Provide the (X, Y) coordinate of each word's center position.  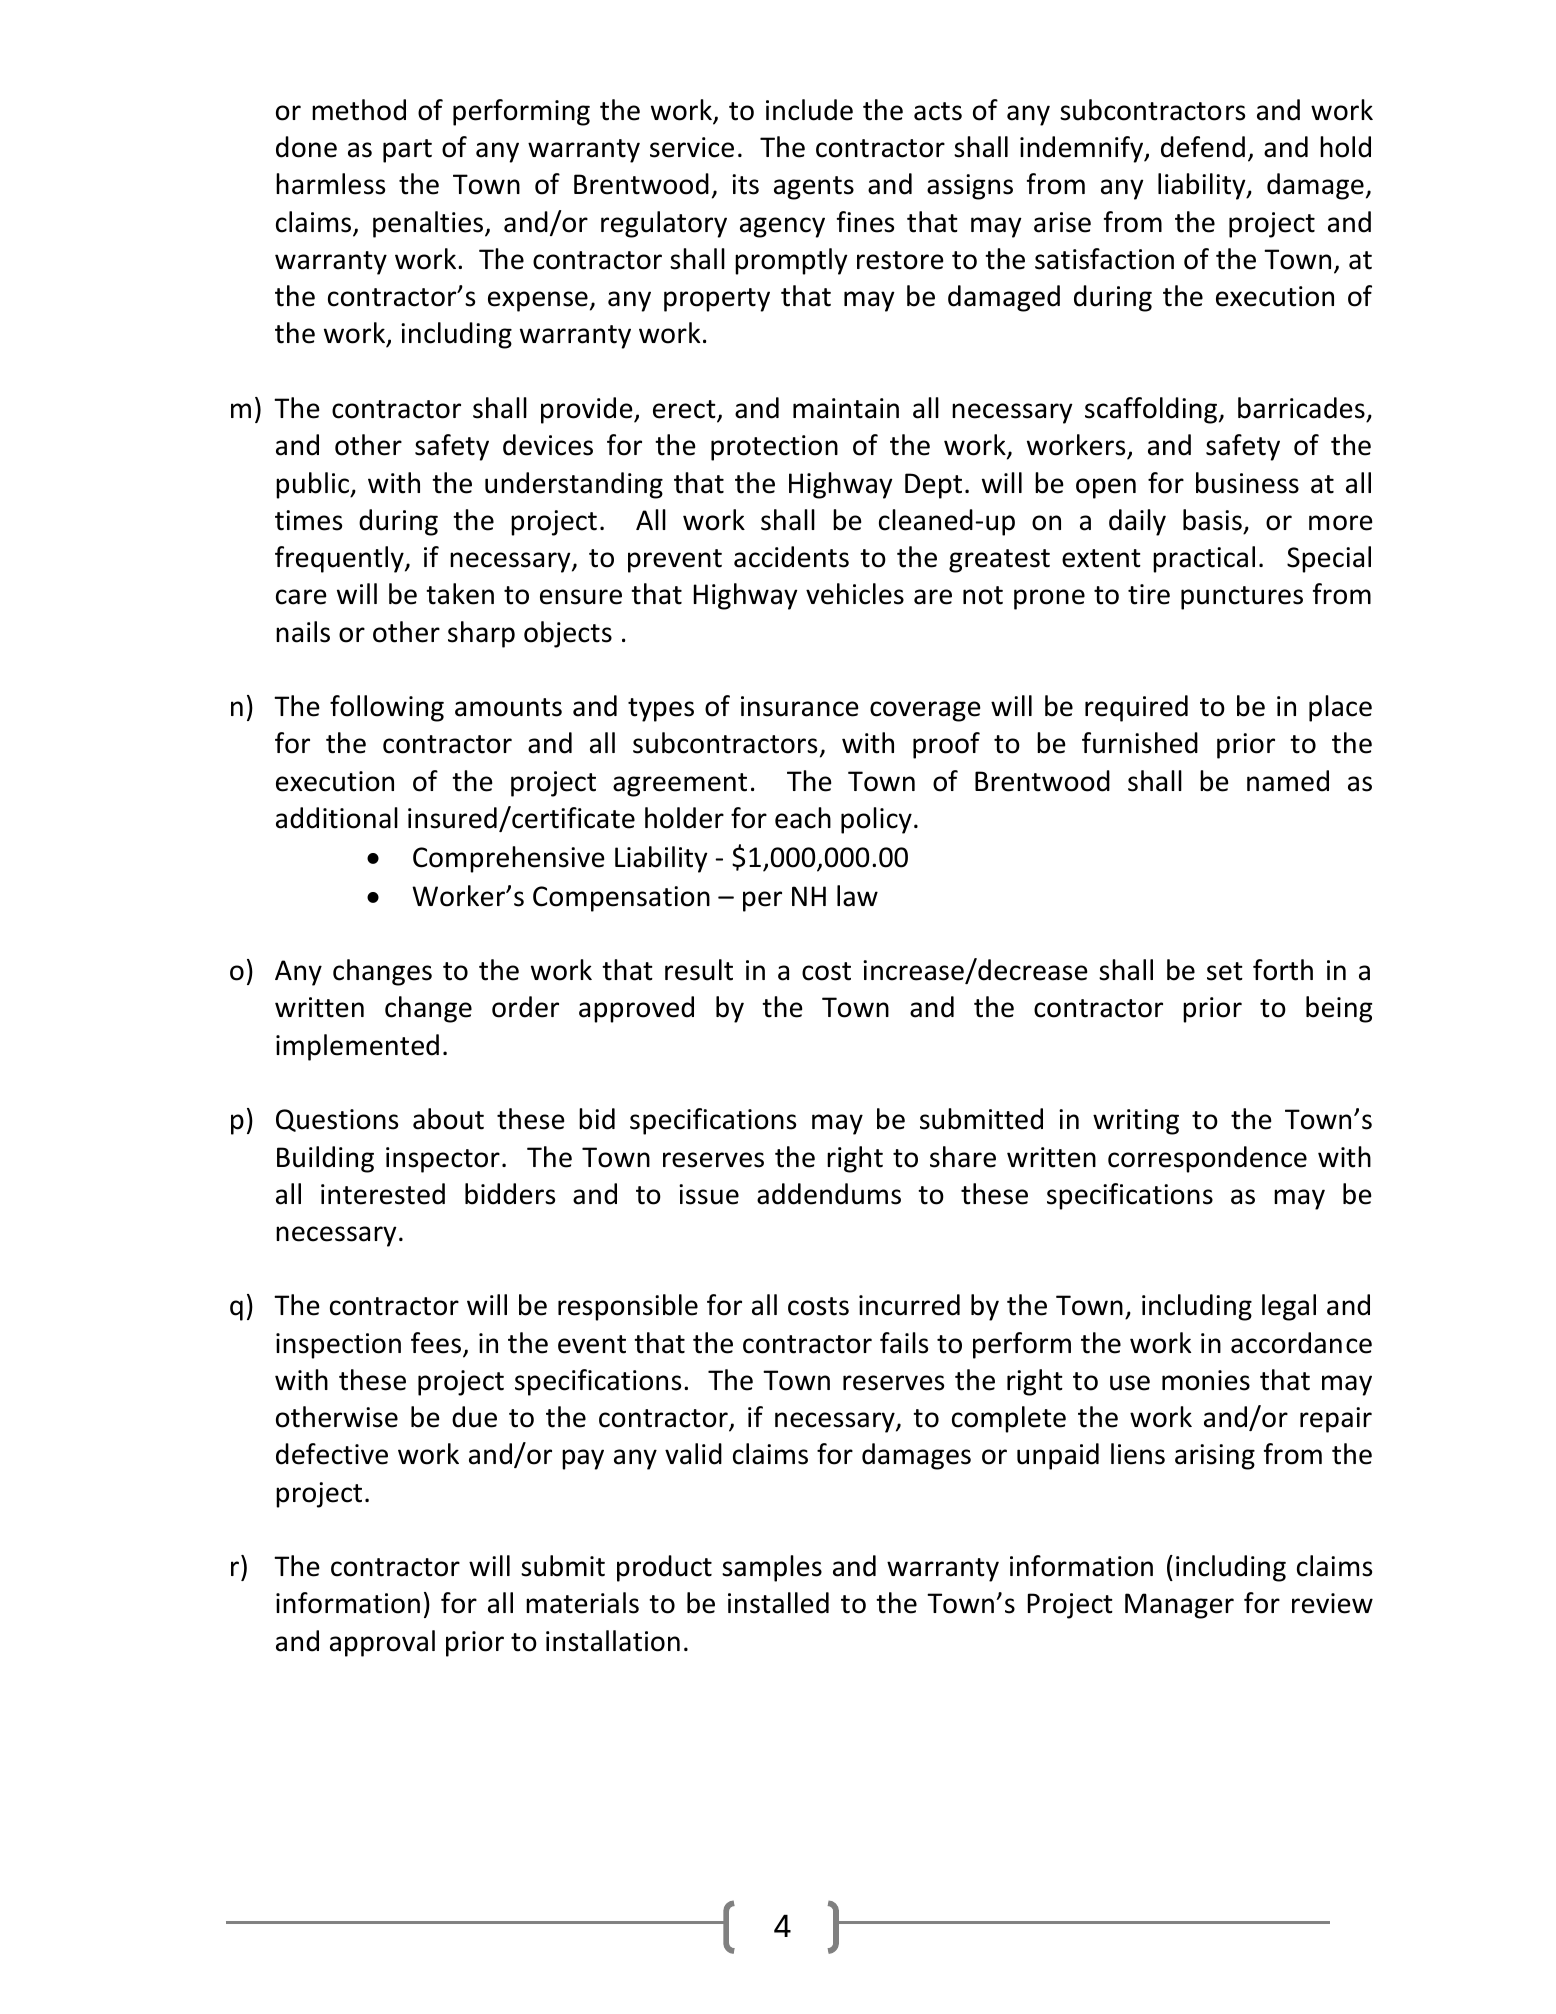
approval (382, 1643)
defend (1203, 147)
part (407, 151)
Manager (1179, 1606)
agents (814, 188)
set (1225, 971)
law (857, 896)
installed (778, 1603)
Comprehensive (509, 859)
